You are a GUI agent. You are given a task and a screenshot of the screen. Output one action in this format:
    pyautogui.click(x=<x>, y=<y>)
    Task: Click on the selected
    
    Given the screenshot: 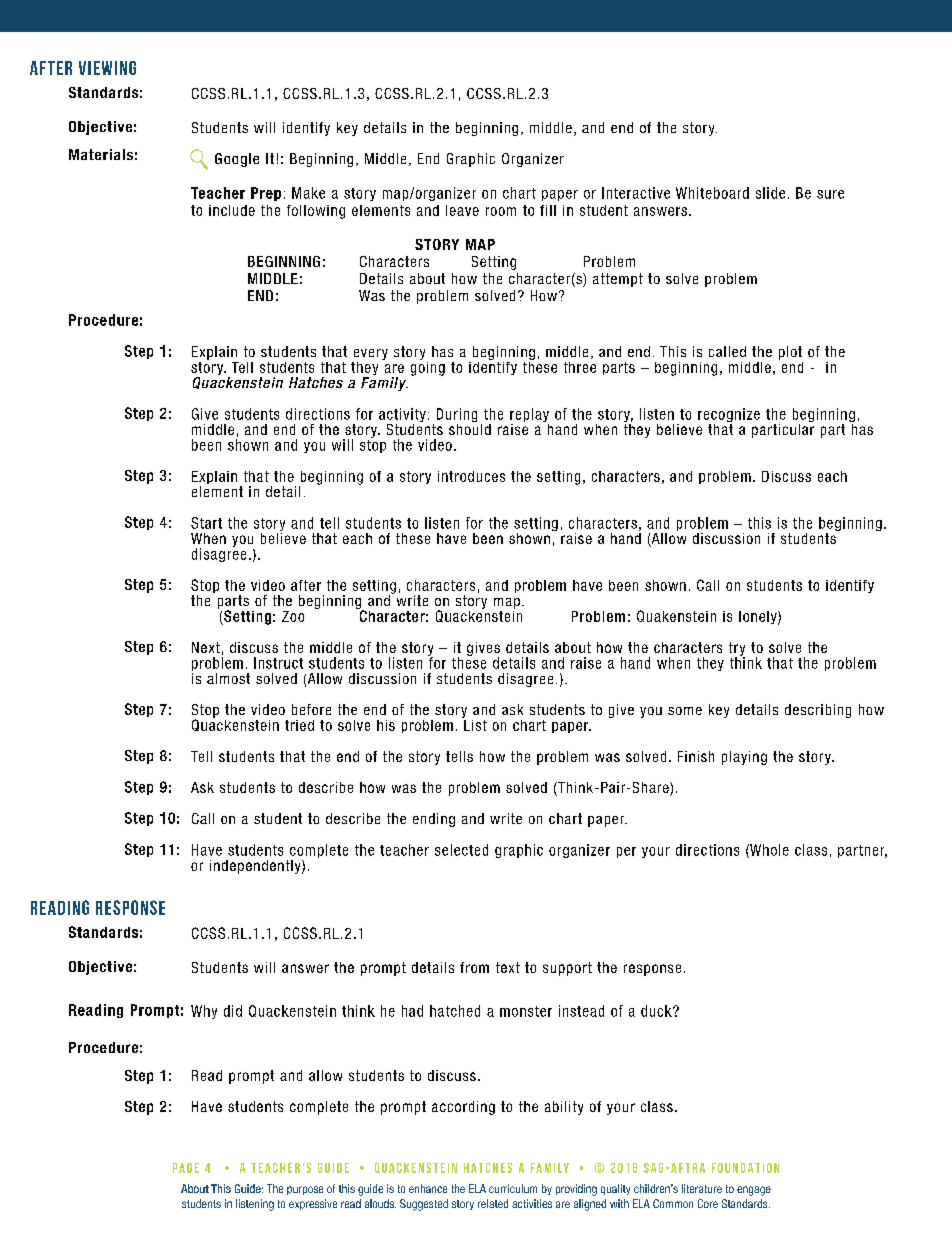 What is the action you would take?
    pyautogui.click(x=461, y=850)
